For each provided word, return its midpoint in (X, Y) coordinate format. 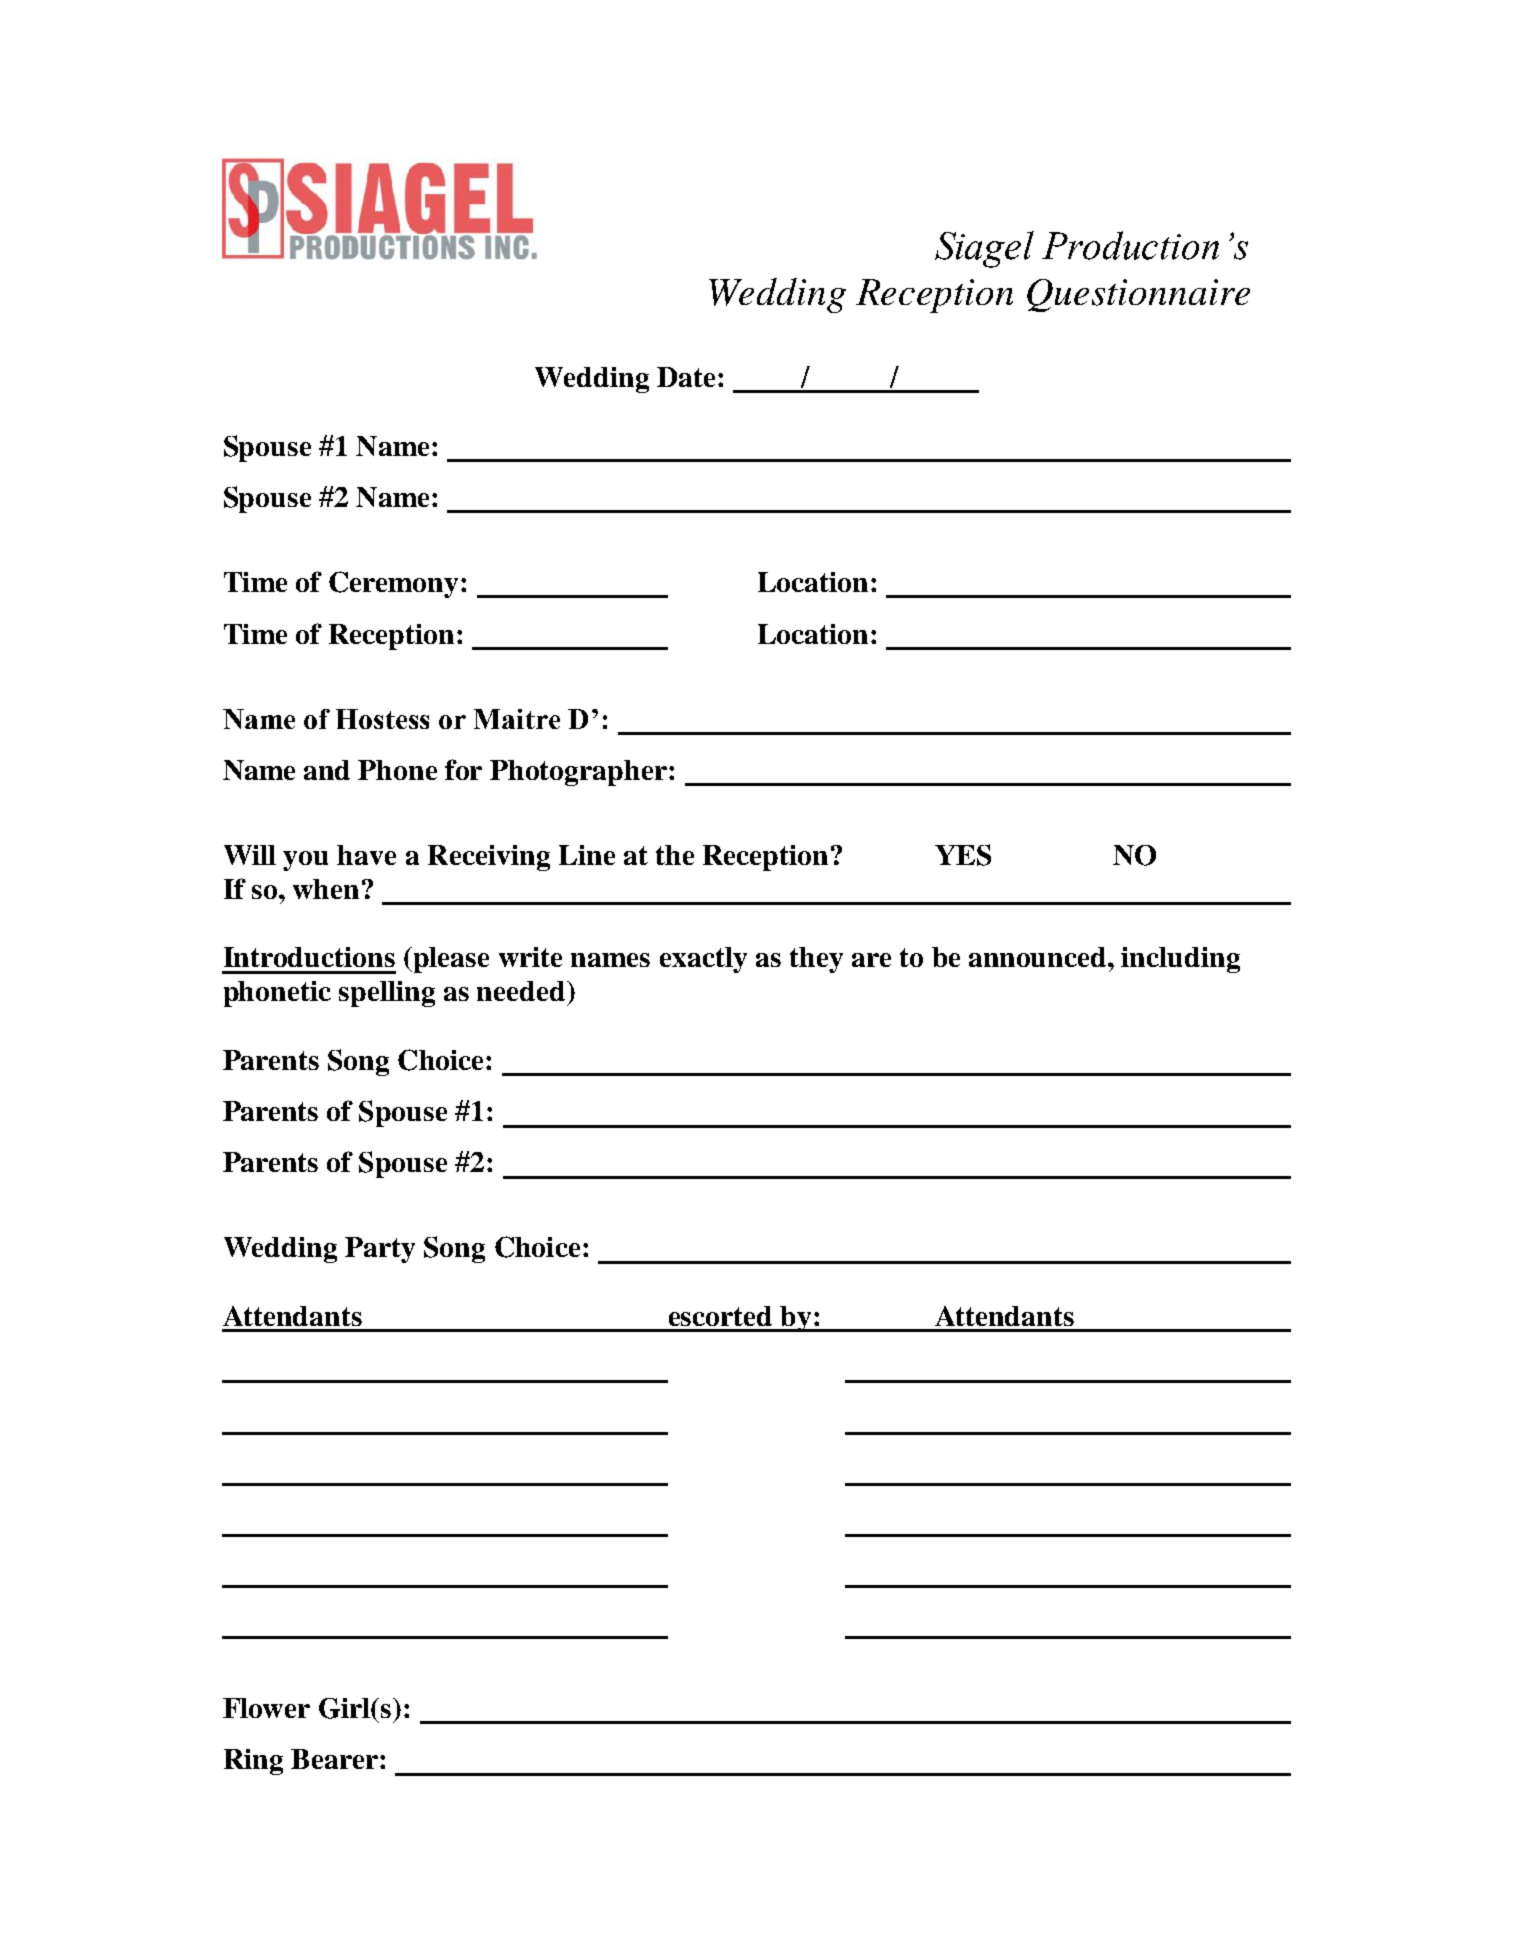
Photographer (578, 773)
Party (380, 1250)
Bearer (334, 1759)
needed (522, 991)
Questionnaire (1138, 295)
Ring (253, 1762)
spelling (387, 994)
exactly (703, 960)
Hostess (382, 719)
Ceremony (393, 584)
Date (686, 377)
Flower (266, 1708)
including (1180, 960)
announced (1039, 957)
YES (963, 855)
